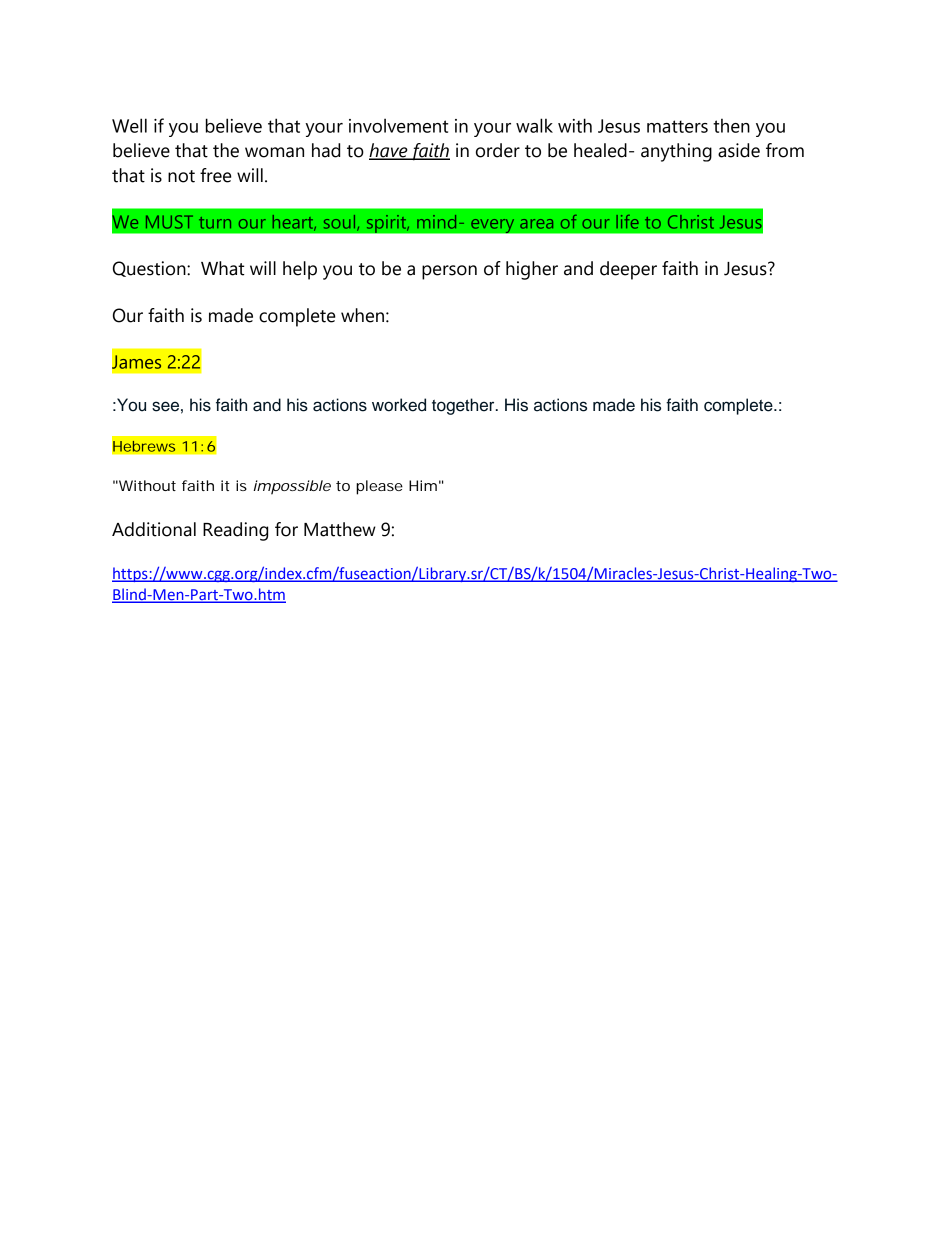 This screenshot has width=952, height=1233. What do you see at coordinates (144, 446) in the screenshot?
I see `Hebrews` at bounding box center [144, 446].
